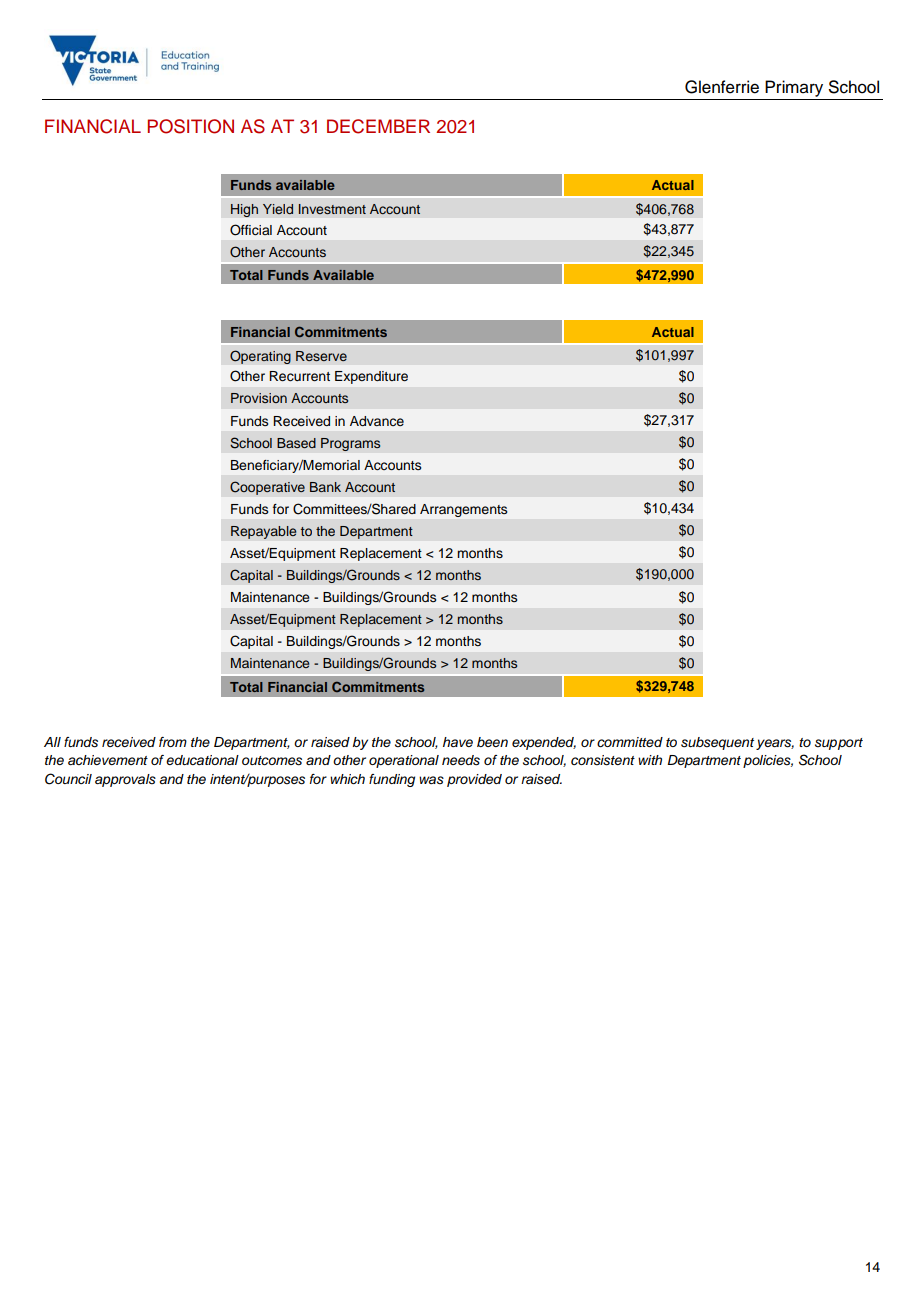 Image resolution: width=924 pixels, height=1309 pixels. What do you see at coordinates (378, 126) in the document?
I see `DECEMBER` at bounding box center [378, 126].
